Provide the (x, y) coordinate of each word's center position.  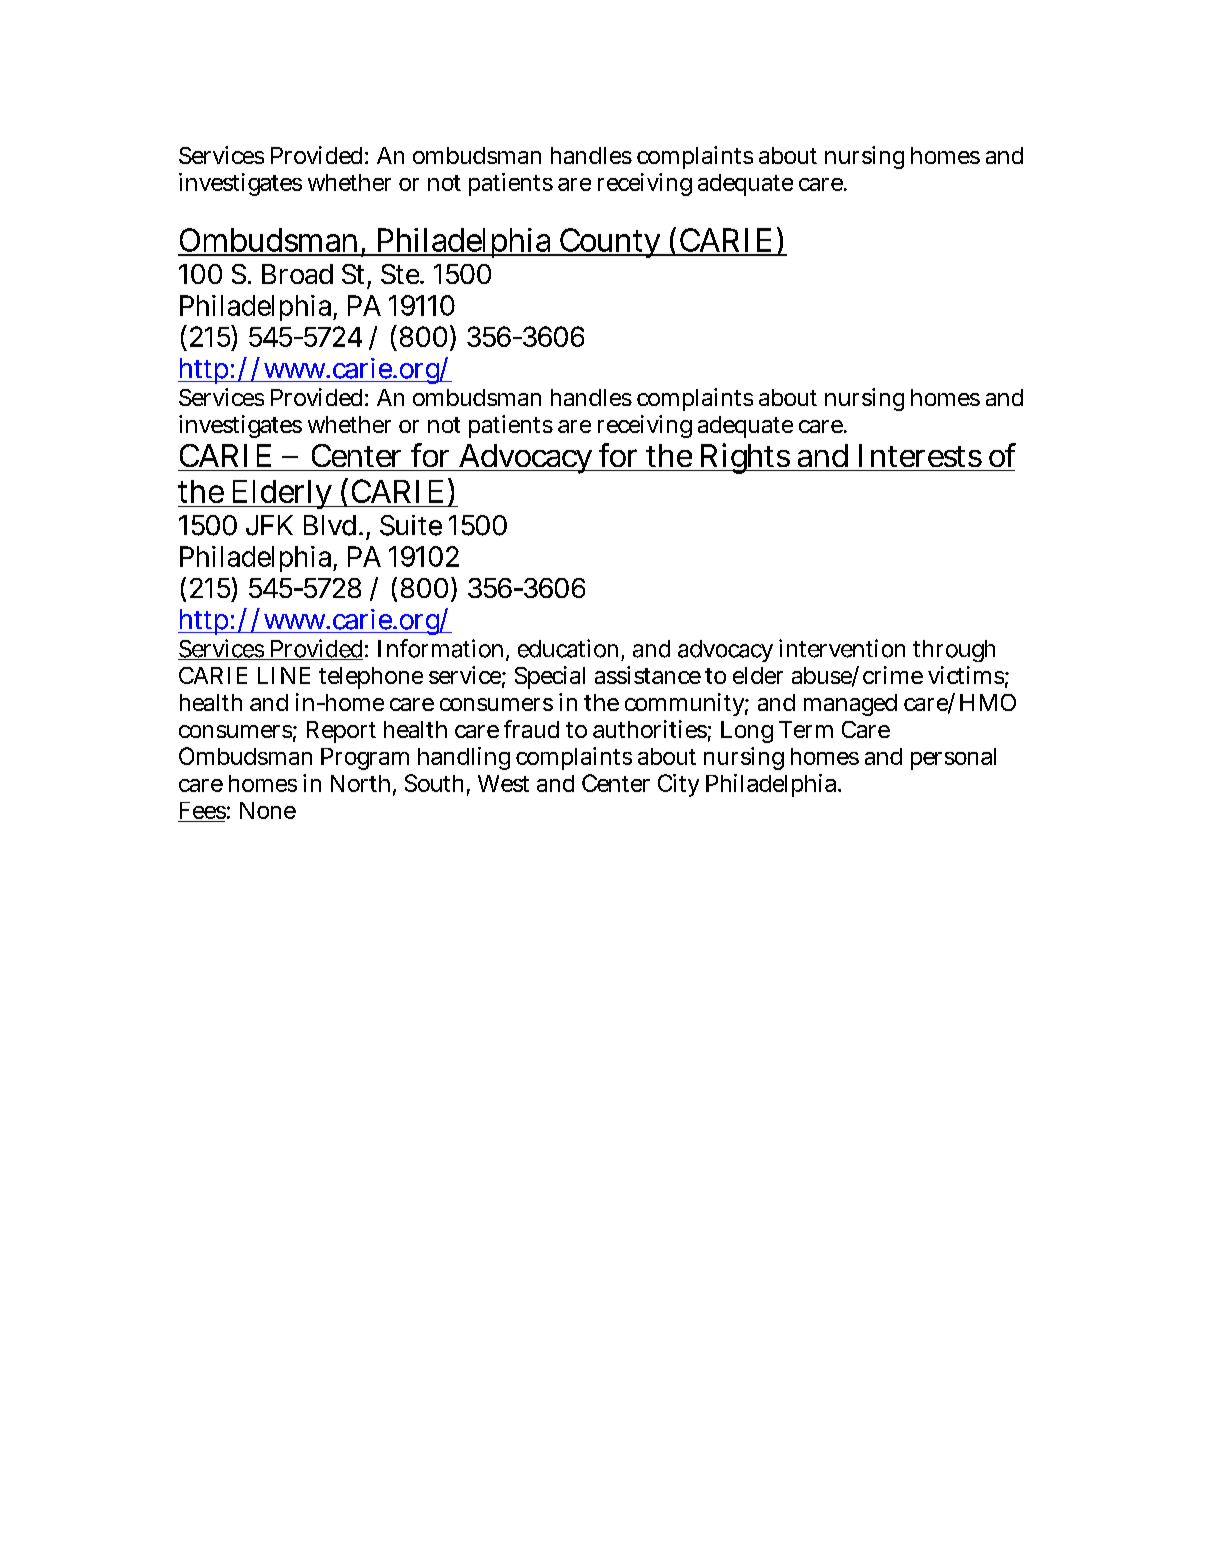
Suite (411, 525)
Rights (744, 458)
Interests (920, 455)
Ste (401, 274)
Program (365, 759)
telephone (371, 678)
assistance (648, 675)
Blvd (332, 525)
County (611, 243)
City (678, 785)
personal (953, 759)
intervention (842, 648)
